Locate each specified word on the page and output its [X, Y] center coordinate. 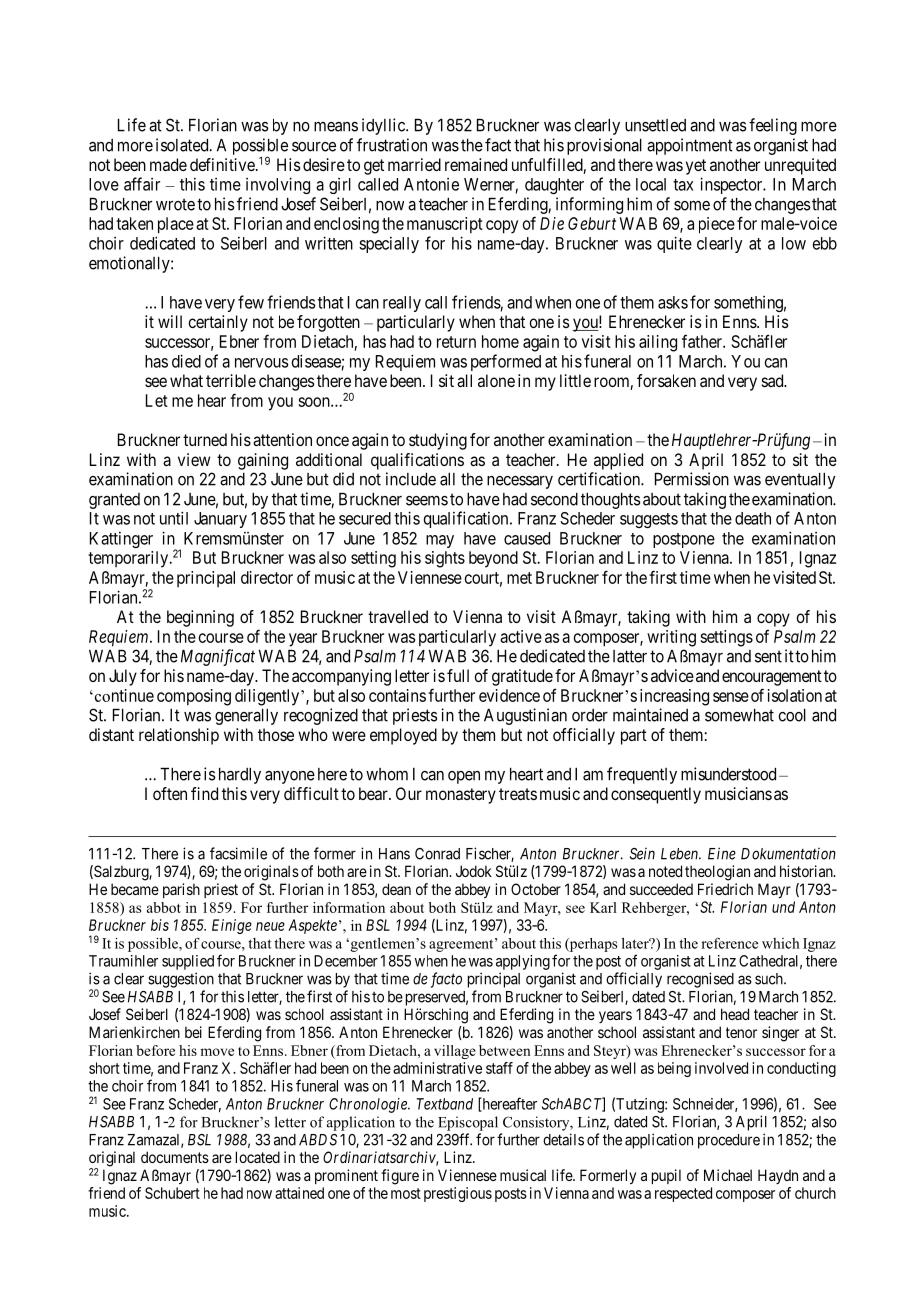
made [168, 164]
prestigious [458, 1194]
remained [476, 164]
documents [175, 1157]
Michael [728, 1175]
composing [194, 697]
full [458, 675]
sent [768, 656]
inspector [732, 185]
